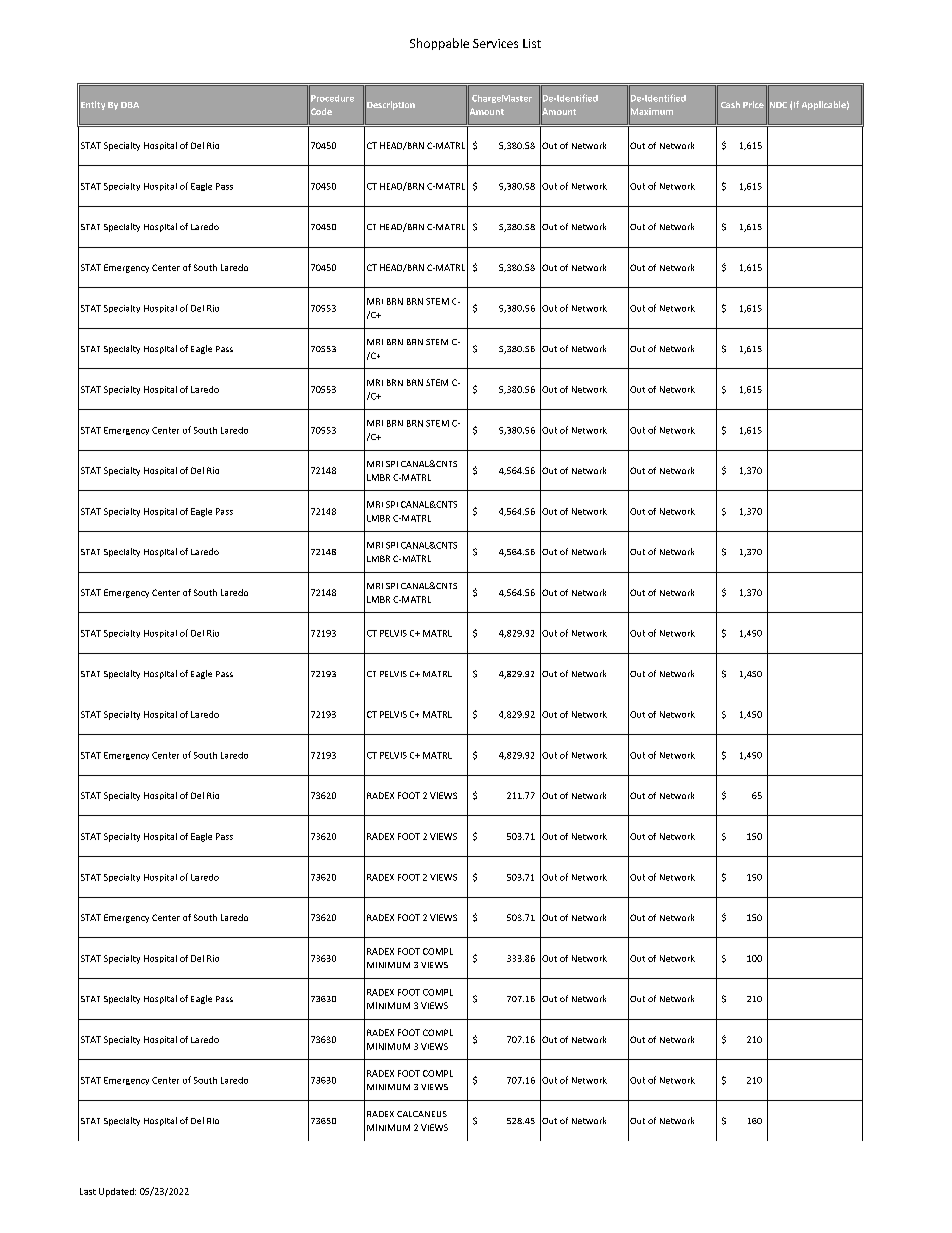  I want to click on Code, so click(320, 112).
